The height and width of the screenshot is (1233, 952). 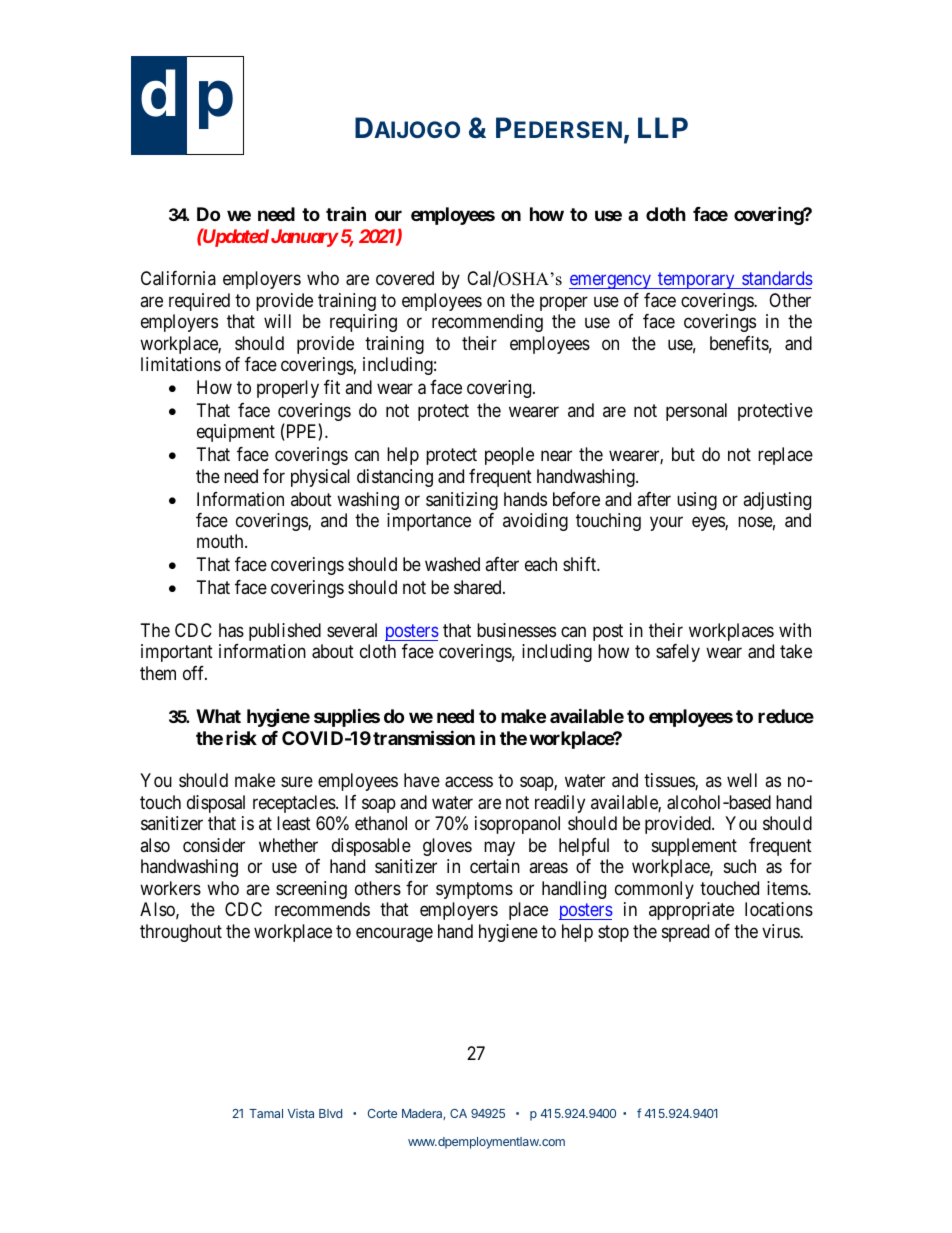 What do you see at coordinates (516, 630) in the screenshot?
I see `businesses` at bounding box center [516, 630].
